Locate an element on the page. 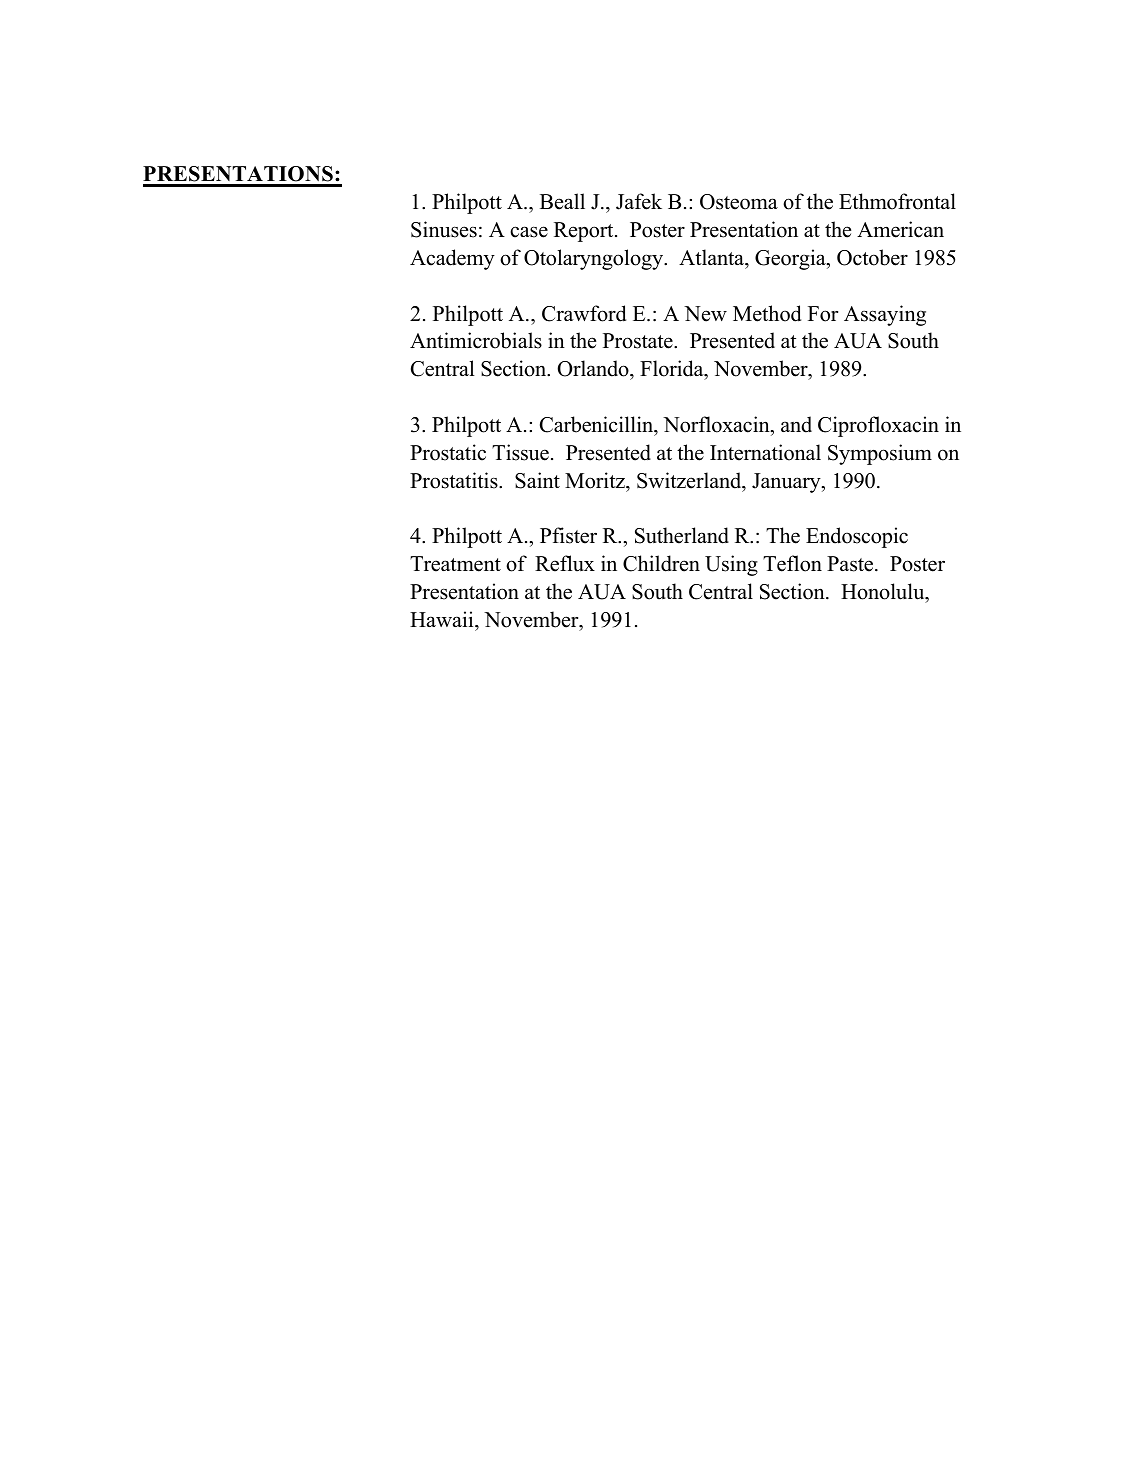 The width and height of the page is (1136, 1470). Paste is located at coordinates (851, 564).
